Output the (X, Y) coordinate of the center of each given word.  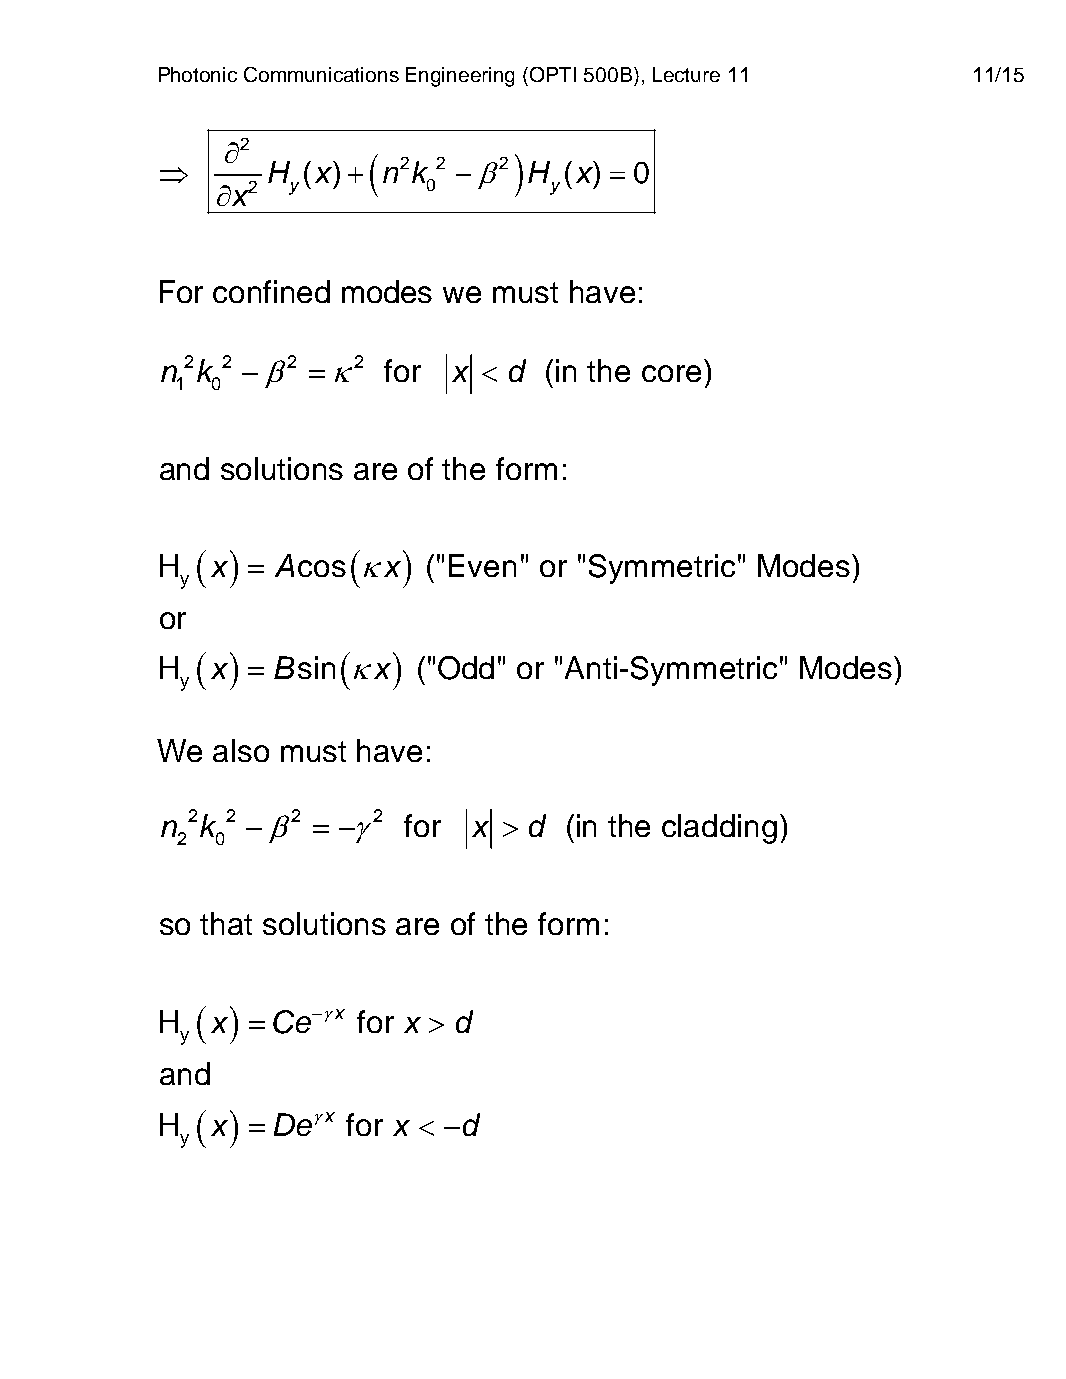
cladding (719, 829)
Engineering (460, 77)
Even (482, 565)
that (226, 923)
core (671, 373)
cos (322, 568)
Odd (466, 668)
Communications (321, 74)
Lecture (686, 74)
